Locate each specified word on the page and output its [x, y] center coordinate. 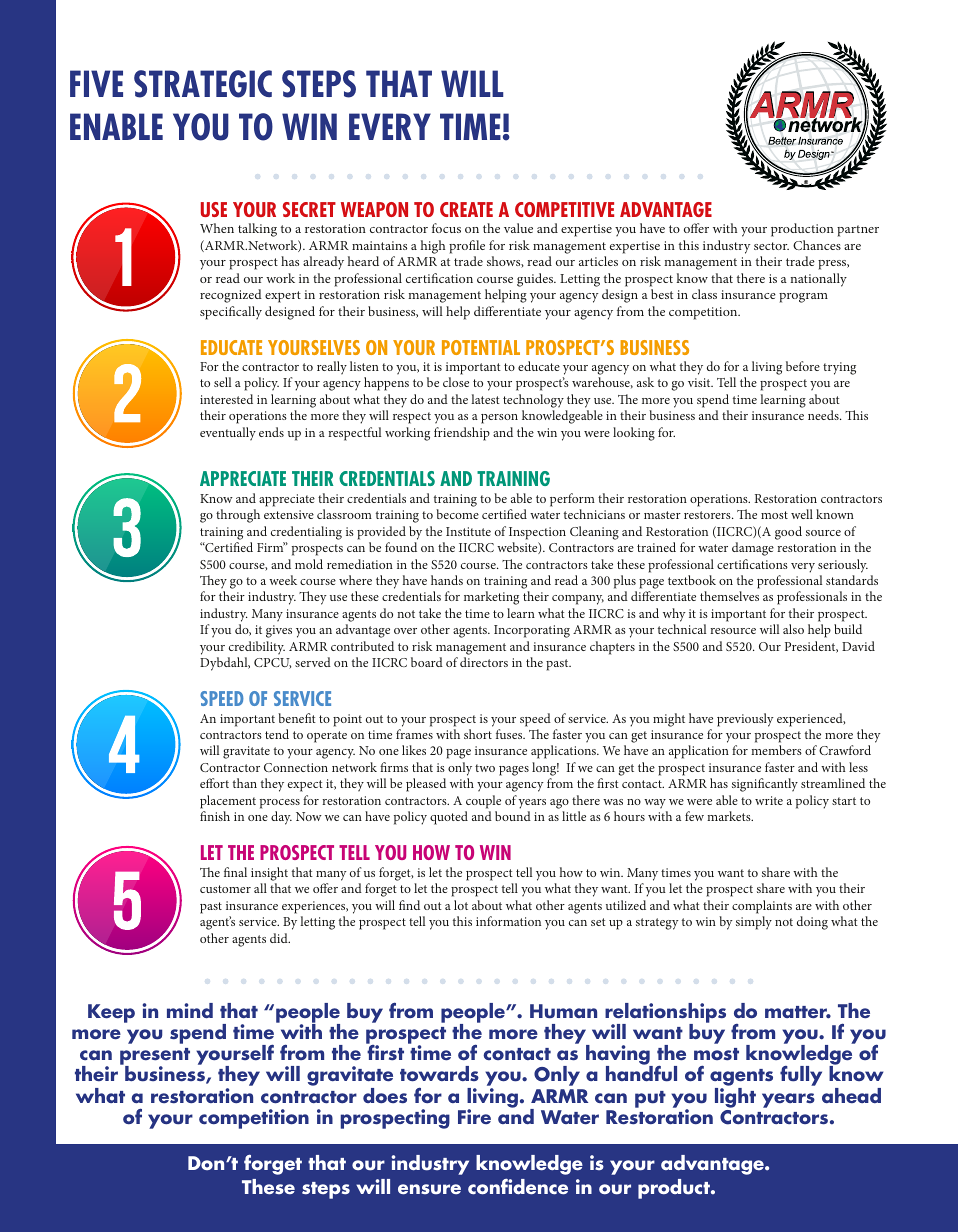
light [735, 1098]
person [499, 419]
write [769, 800]
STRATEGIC [203, 84]
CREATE [466, 209]
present [155, 1058]
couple [483, 802]
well [802, 514]
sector [771, 246]
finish [215, 816]
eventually [228, 434]
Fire [474, 1116]
